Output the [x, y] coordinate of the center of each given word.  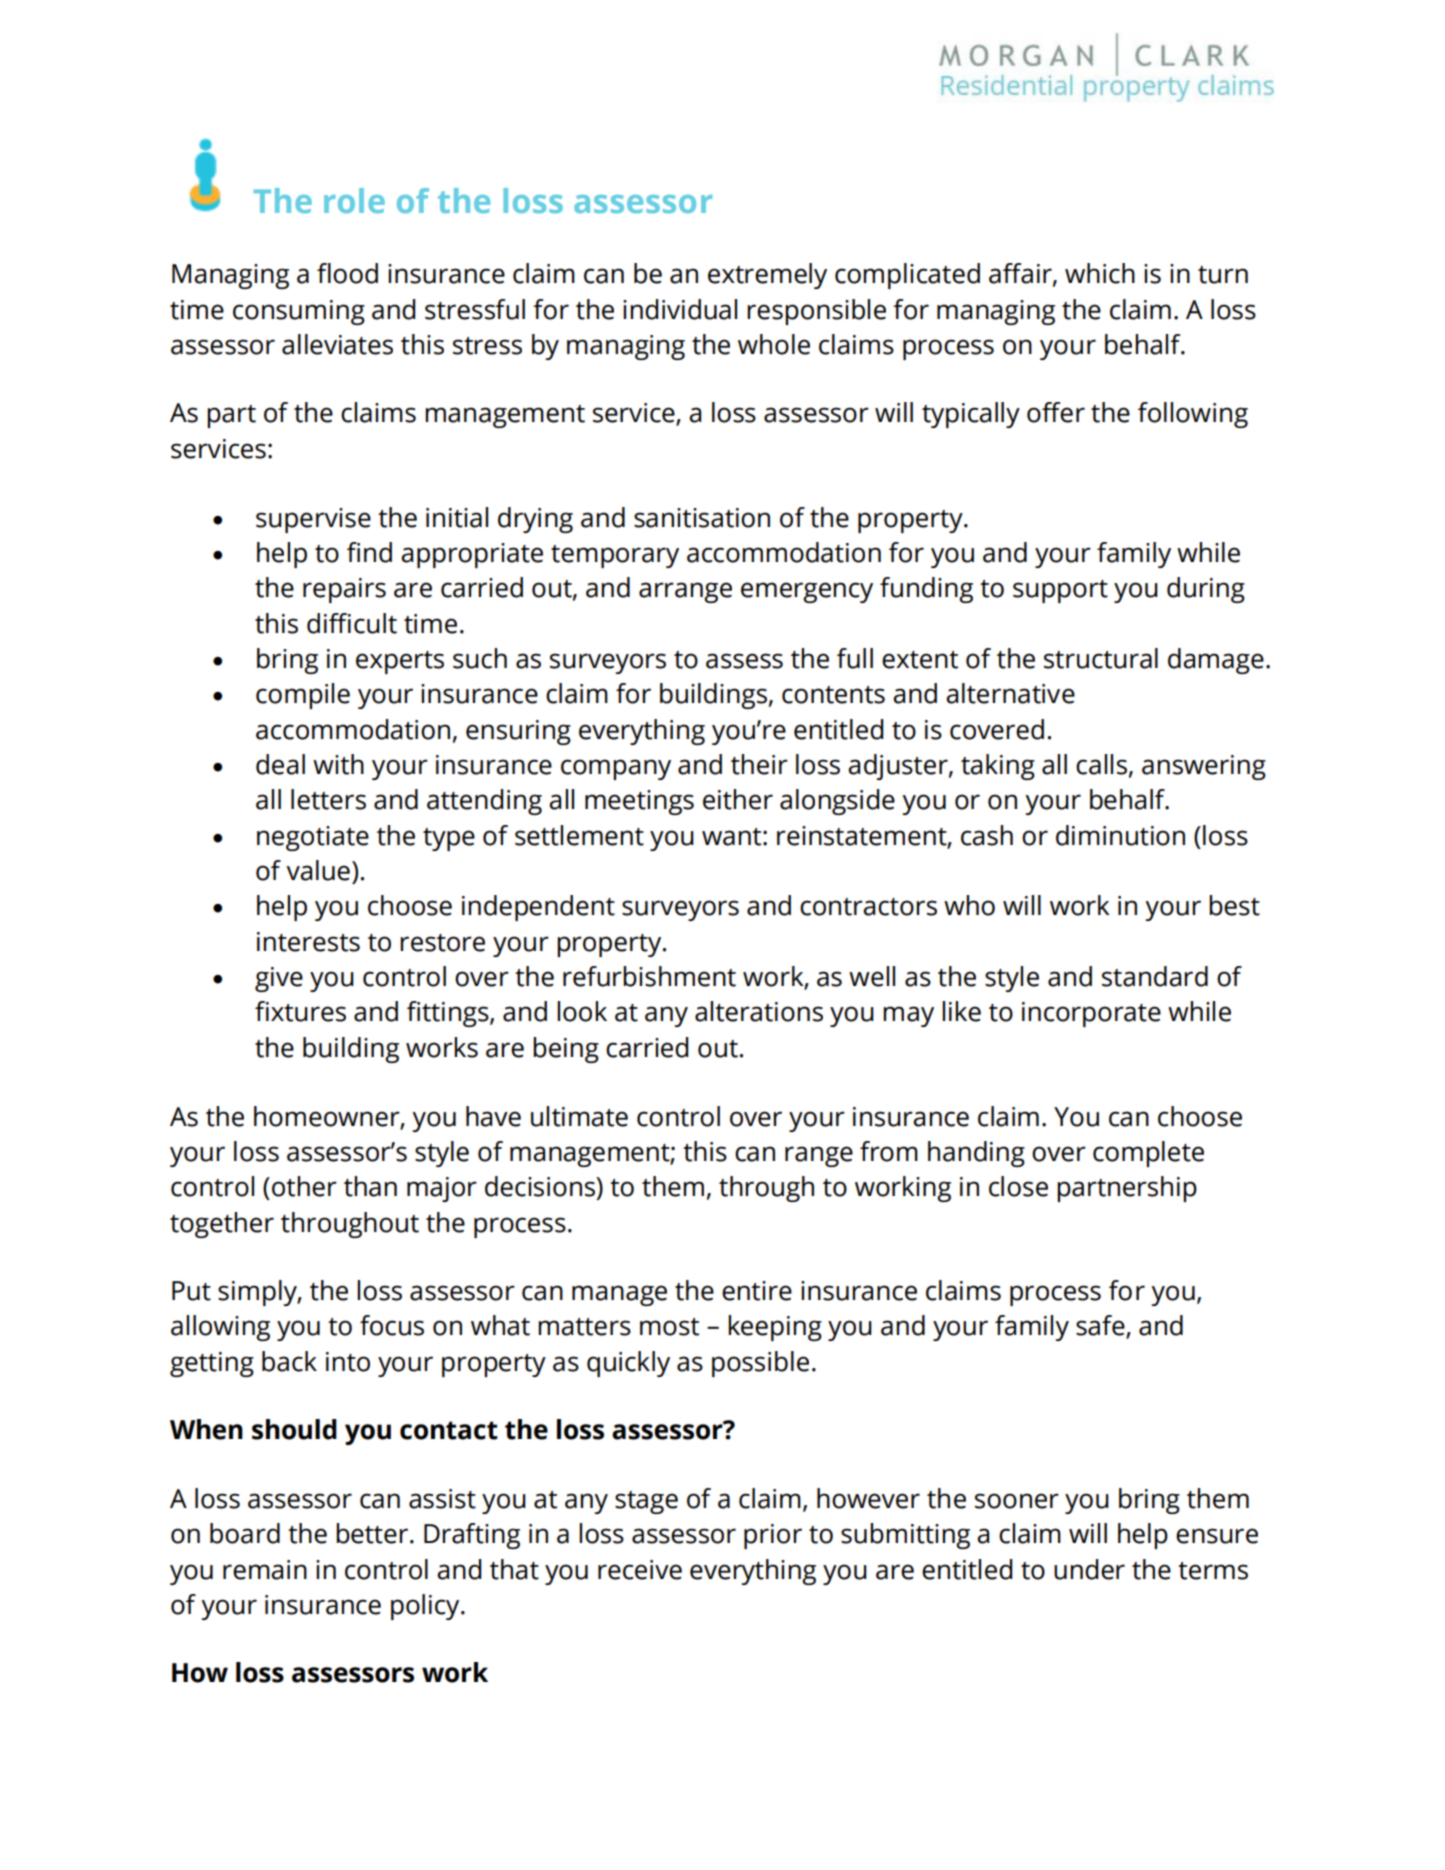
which [1100, 273]
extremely [767, 276]
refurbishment [649, 976]
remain [265, 1570]
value [318, 870]
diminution [1120, 835]
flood [347, 273]
